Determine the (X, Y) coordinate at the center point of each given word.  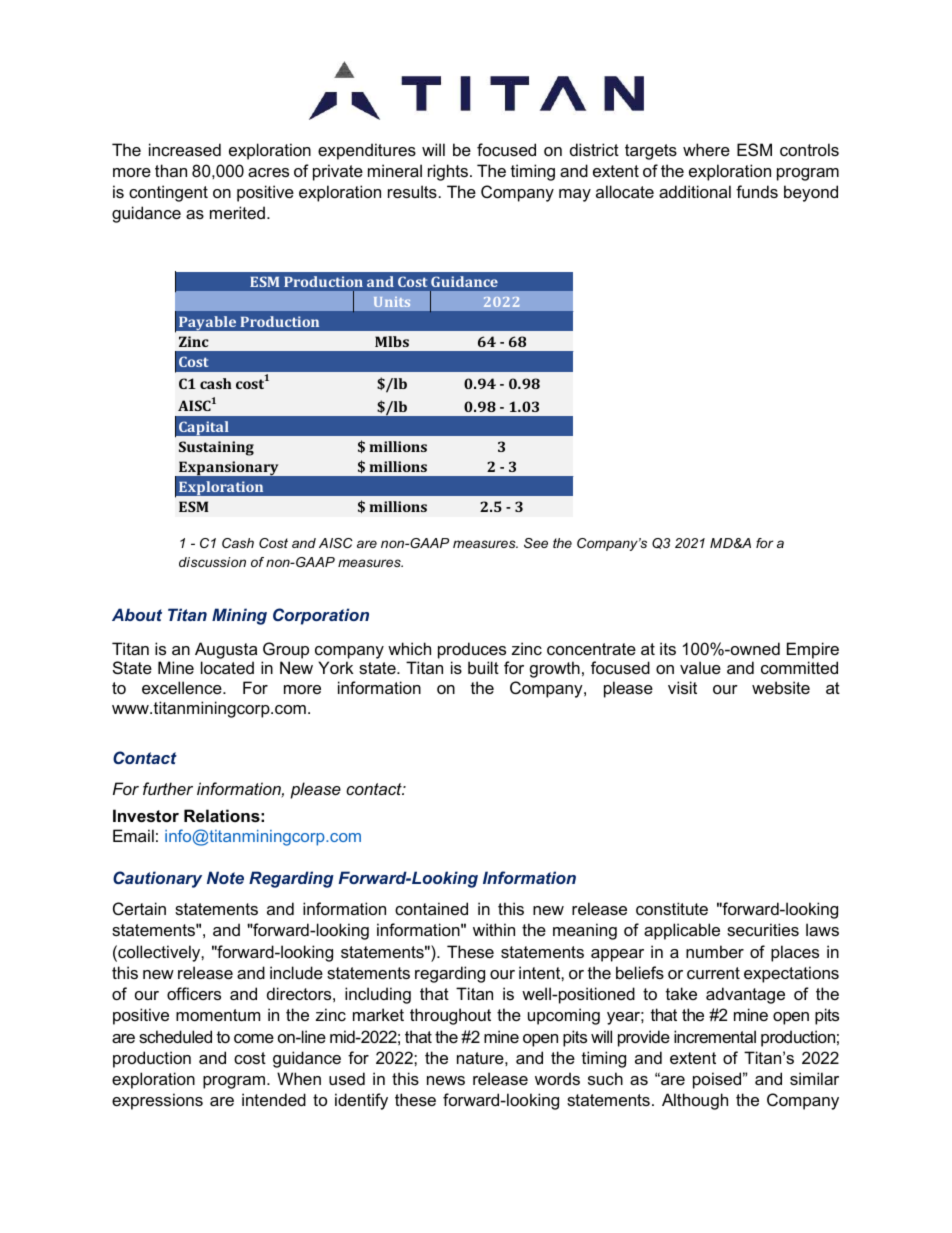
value (700, 667)
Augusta (226, 650)
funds (757, 191)
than (171, 170)
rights (449, 172)
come (254, 1038)
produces (472, 650)
